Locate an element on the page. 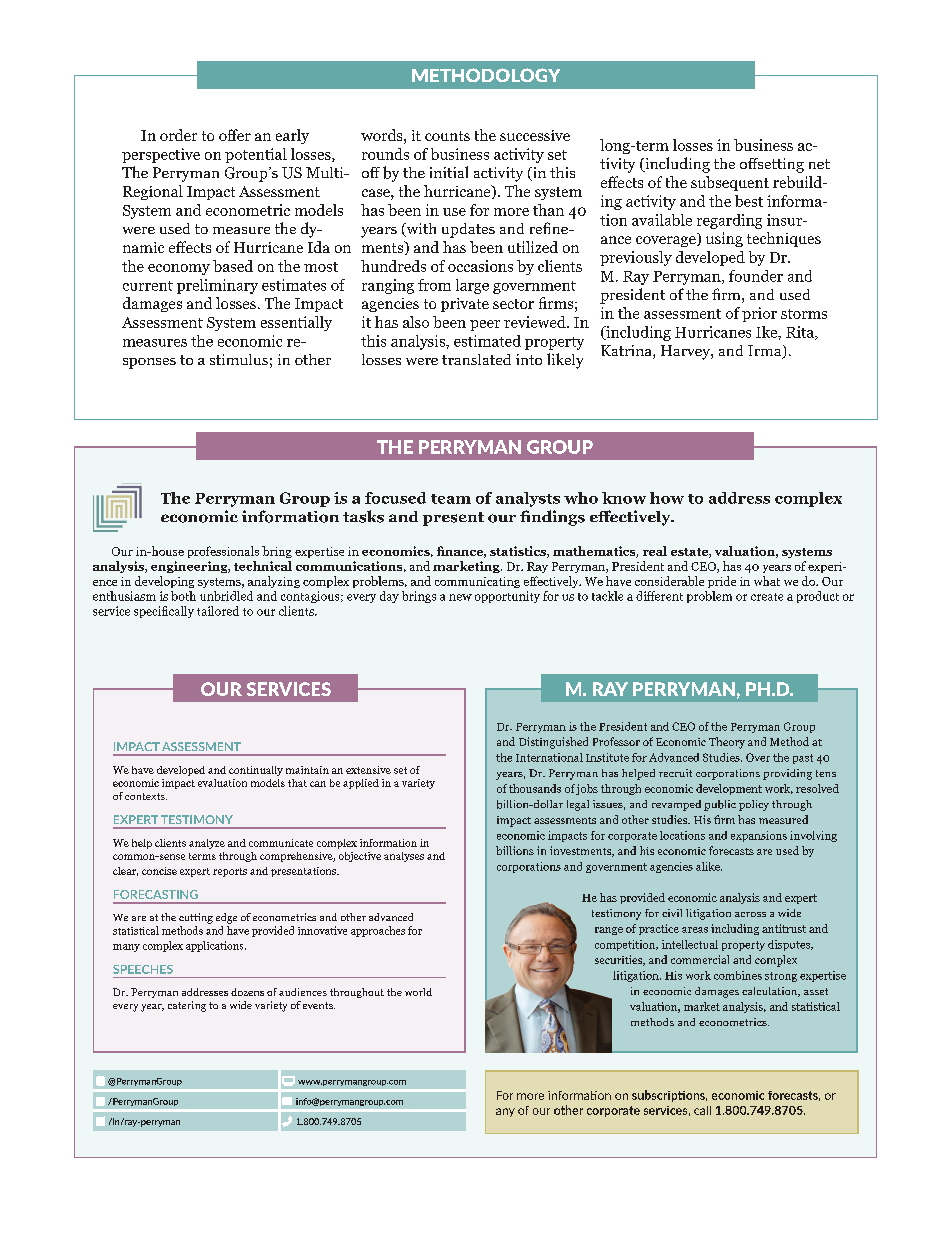 The height and width of the image is (1233, 952). approaches is located at coordinates (378, 931).
